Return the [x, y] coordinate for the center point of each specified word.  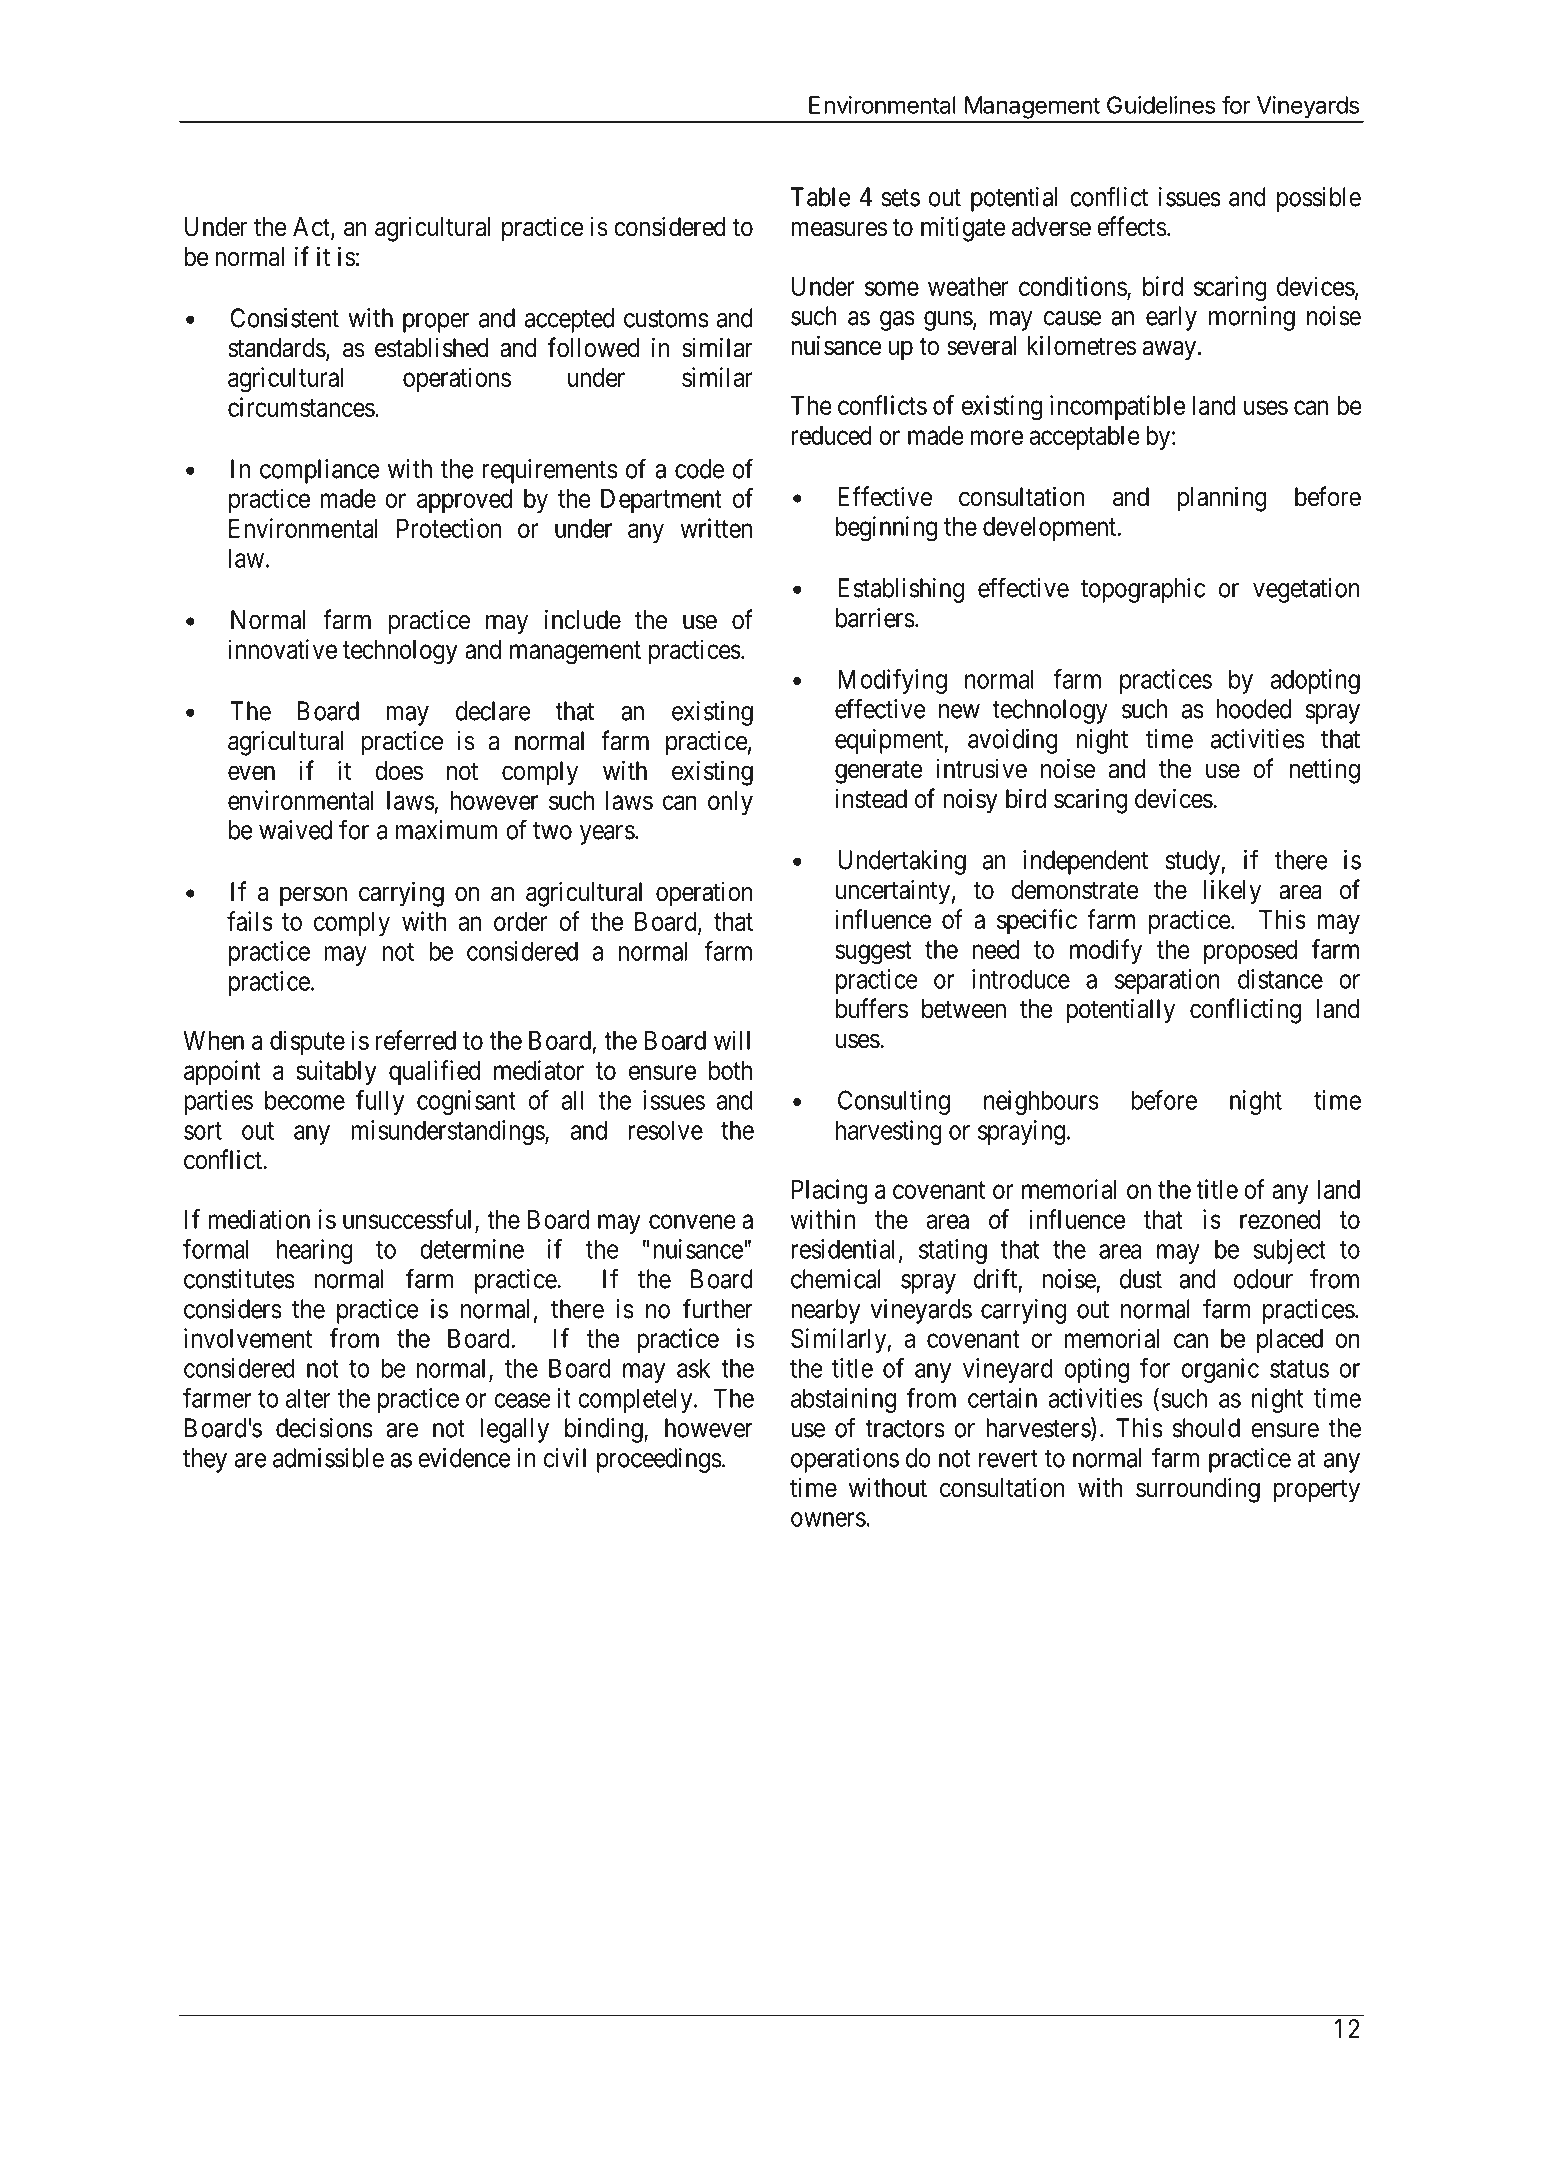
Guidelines [1161, 105]
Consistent [285, 318]
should [1206, 1428]
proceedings [659, 1460]
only [730, 803]
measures [839, 229]
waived [295, 830]
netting [1325, 771]
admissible [328, 1458]
